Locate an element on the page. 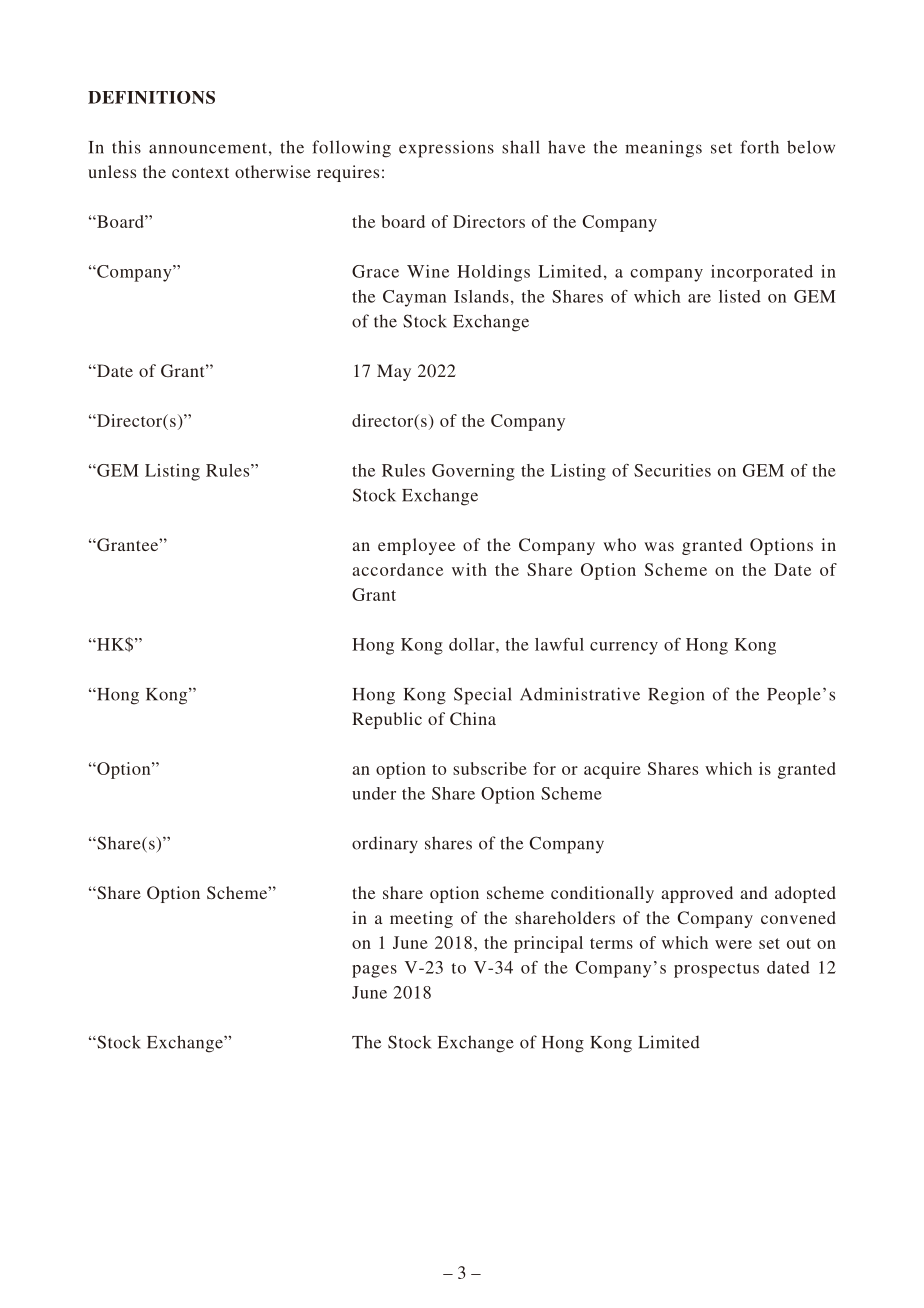  Governing is located at coordinates (473, 472).
